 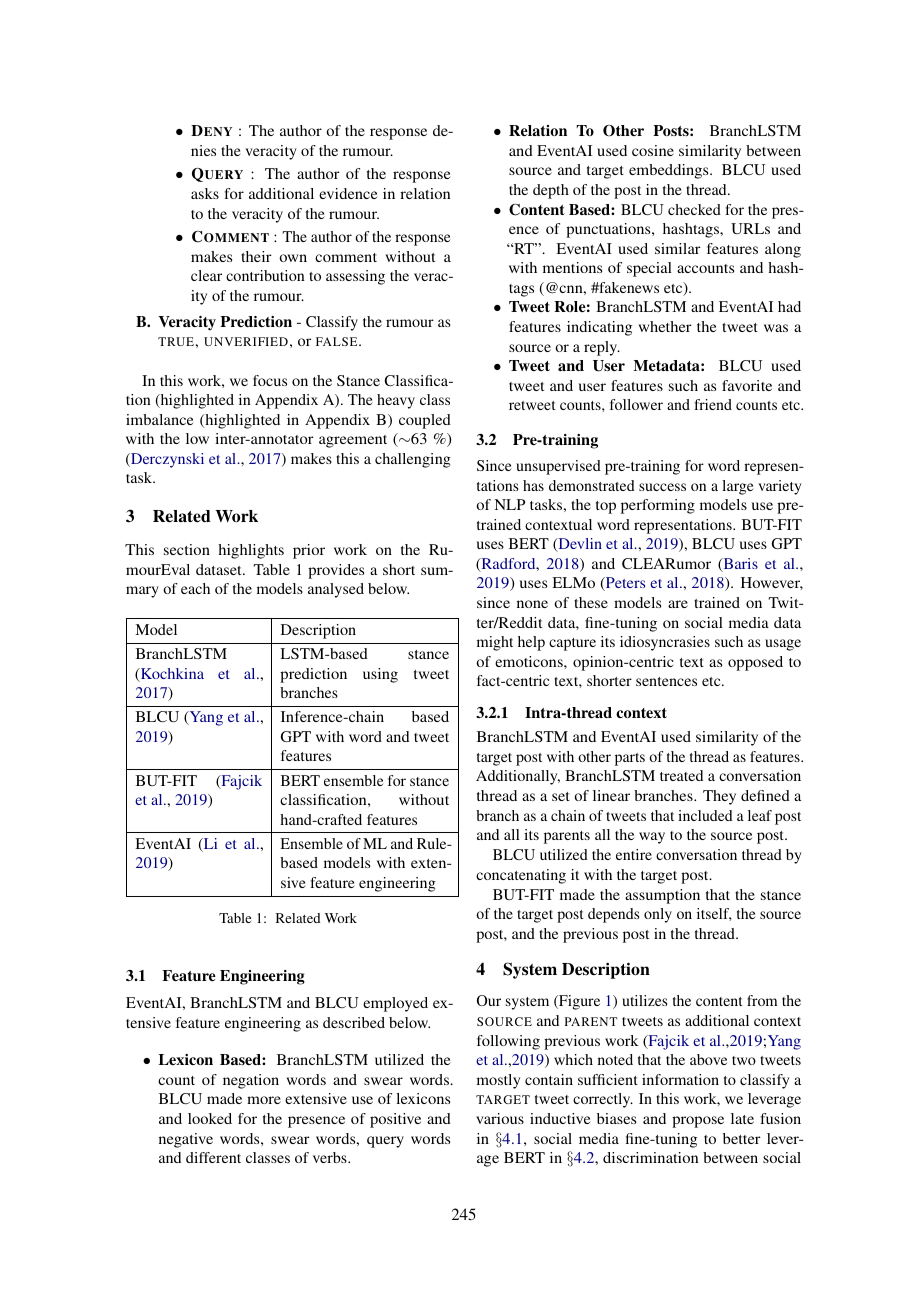 I want to click on looked, so click(x=210, y=1118).
